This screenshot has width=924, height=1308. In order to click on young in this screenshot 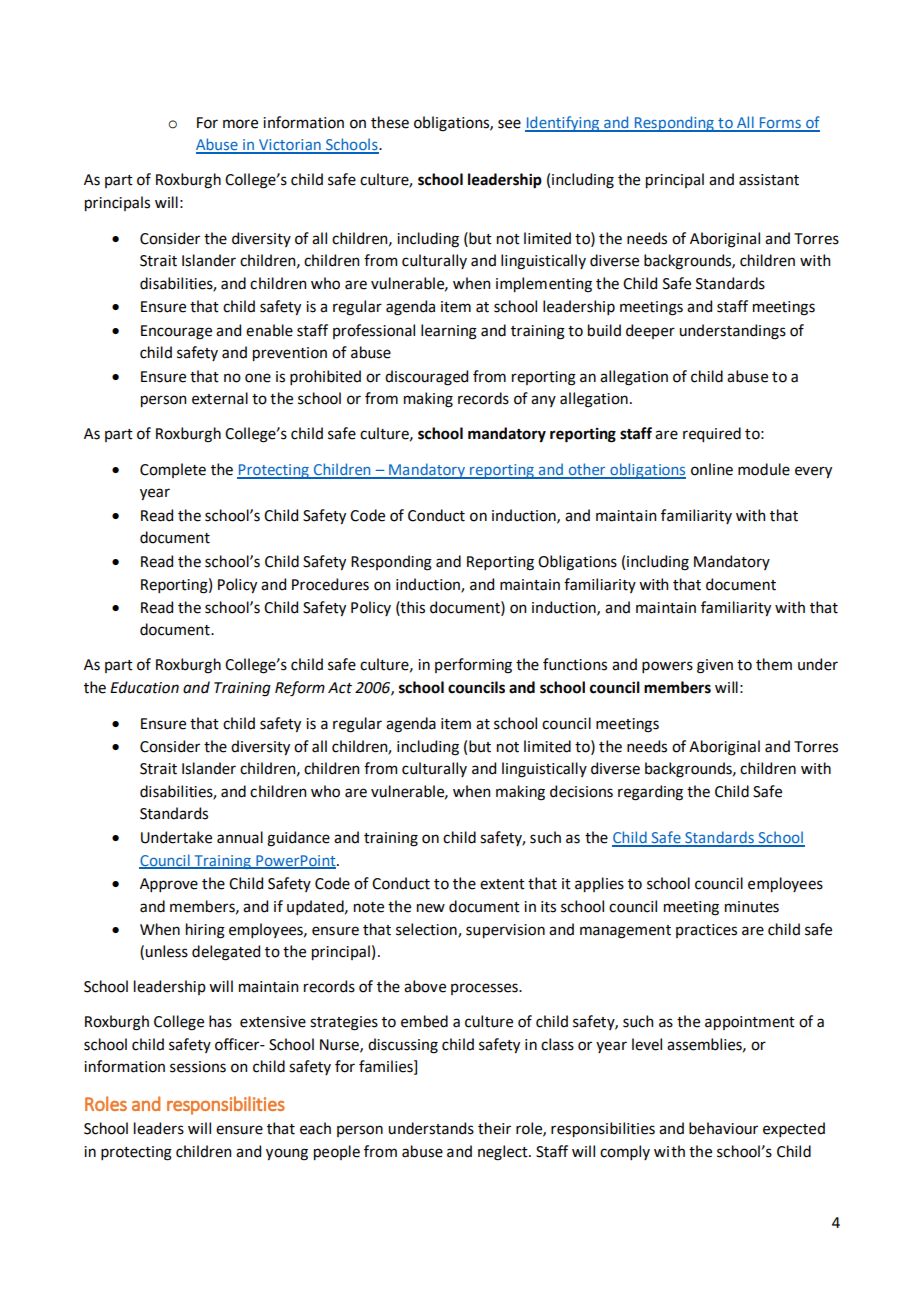, I will do `click(287, 1154)`.
